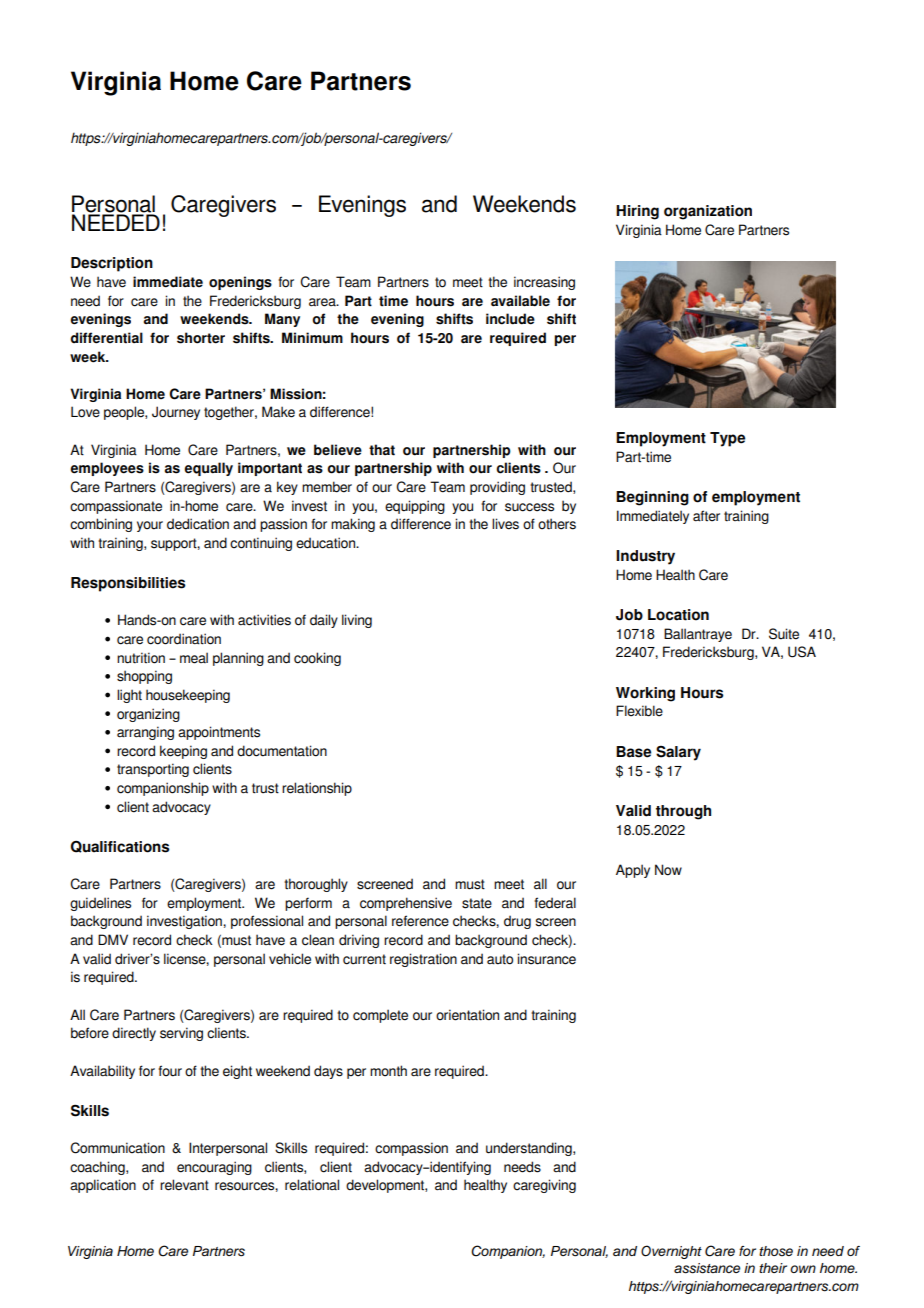  Describe the element at coordinates (112, 264) in the document. I see `Description` at that location.
